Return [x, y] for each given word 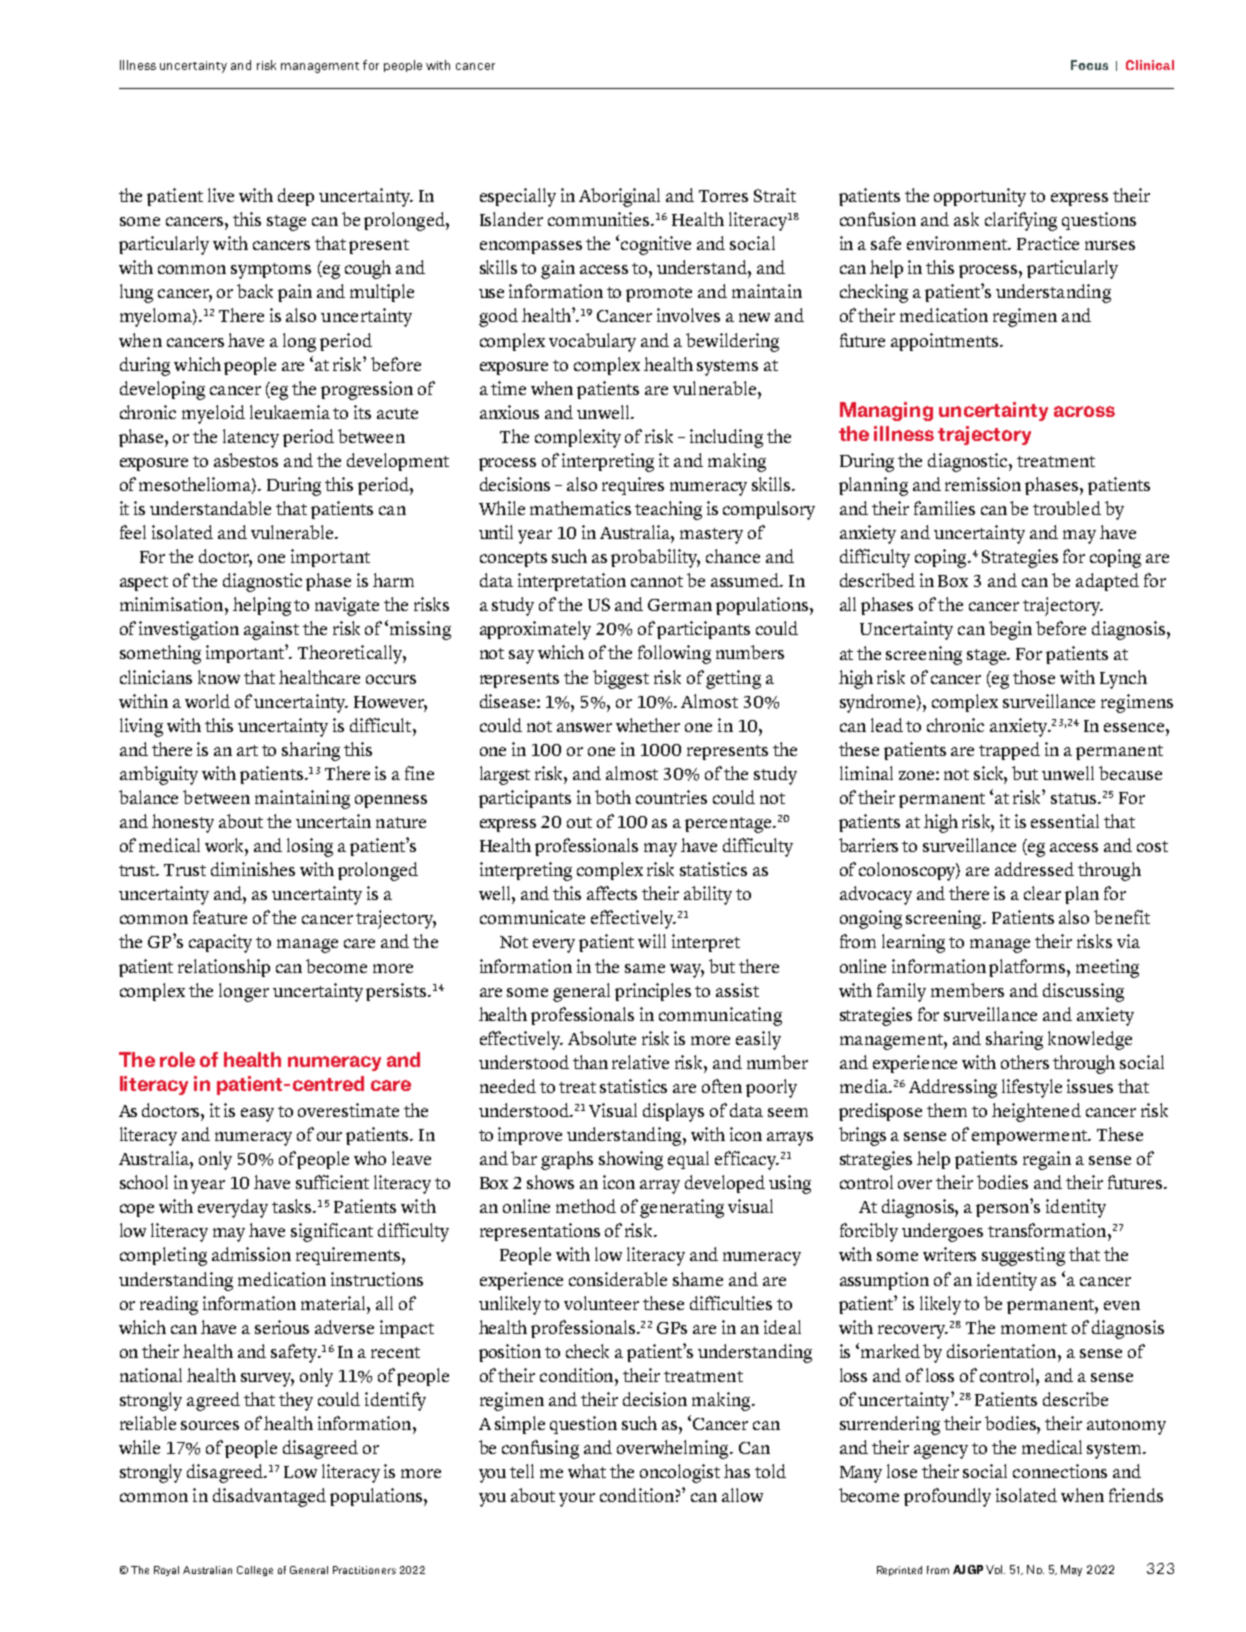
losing [310, 847]
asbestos [246, 460]
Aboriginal [619, 197]
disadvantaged [269, 1497]
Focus [1089, 65]
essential [1065, 821]
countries [671, 797]
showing [631, 1160]
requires [633, 486]
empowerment [1030, 1137]
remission [983, 484]
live [221, 195]
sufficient [332, 1182]
